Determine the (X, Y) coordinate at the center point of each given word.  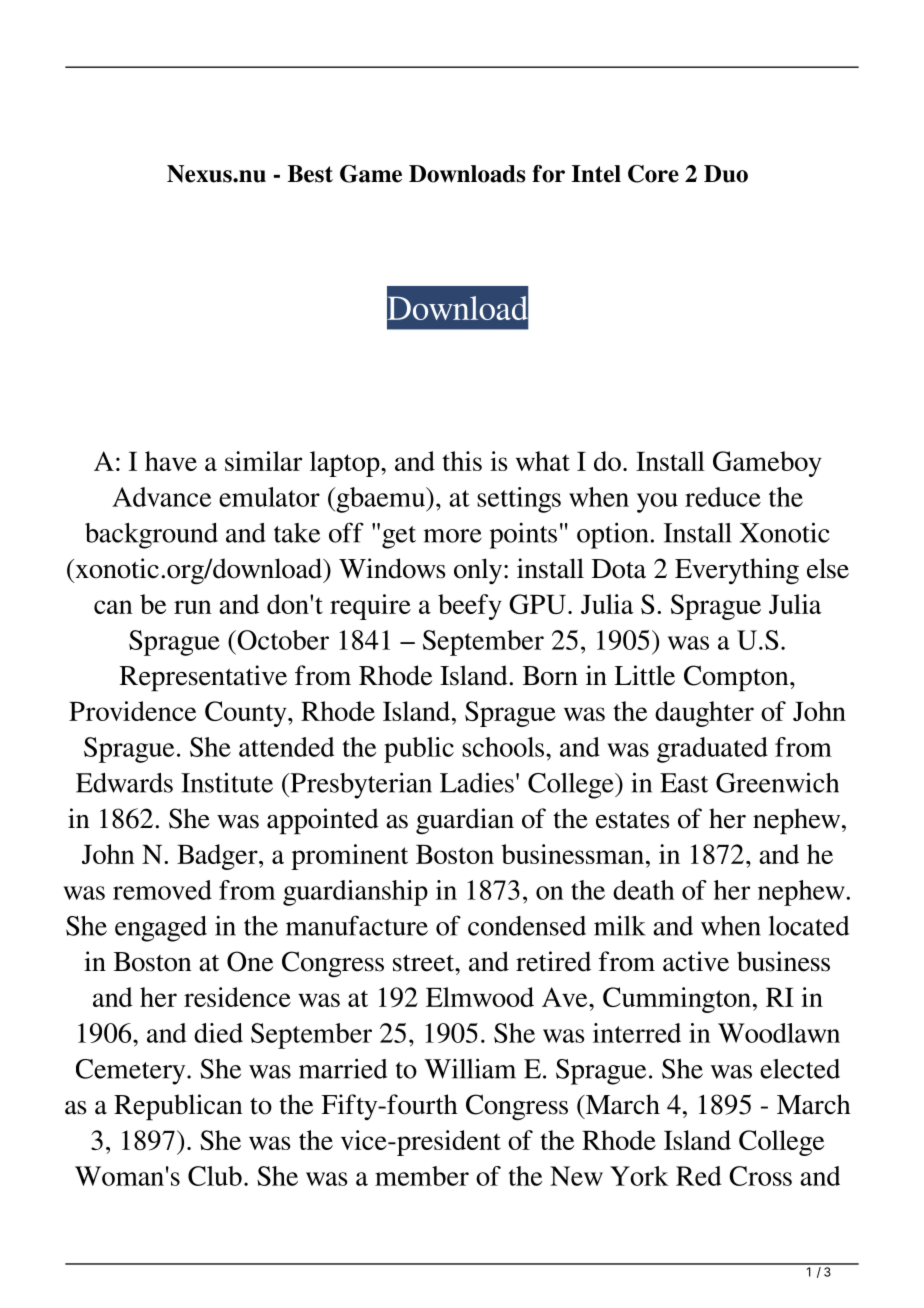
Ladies (477, 782)
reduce (723, 497)
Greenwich (777, 782)
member (422, 1176)
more (452, 536)
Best (310, 174)
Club (215, 1176)
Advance (161, 497)
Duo (726, 174)
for (549, 174)
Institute (227, 782)
